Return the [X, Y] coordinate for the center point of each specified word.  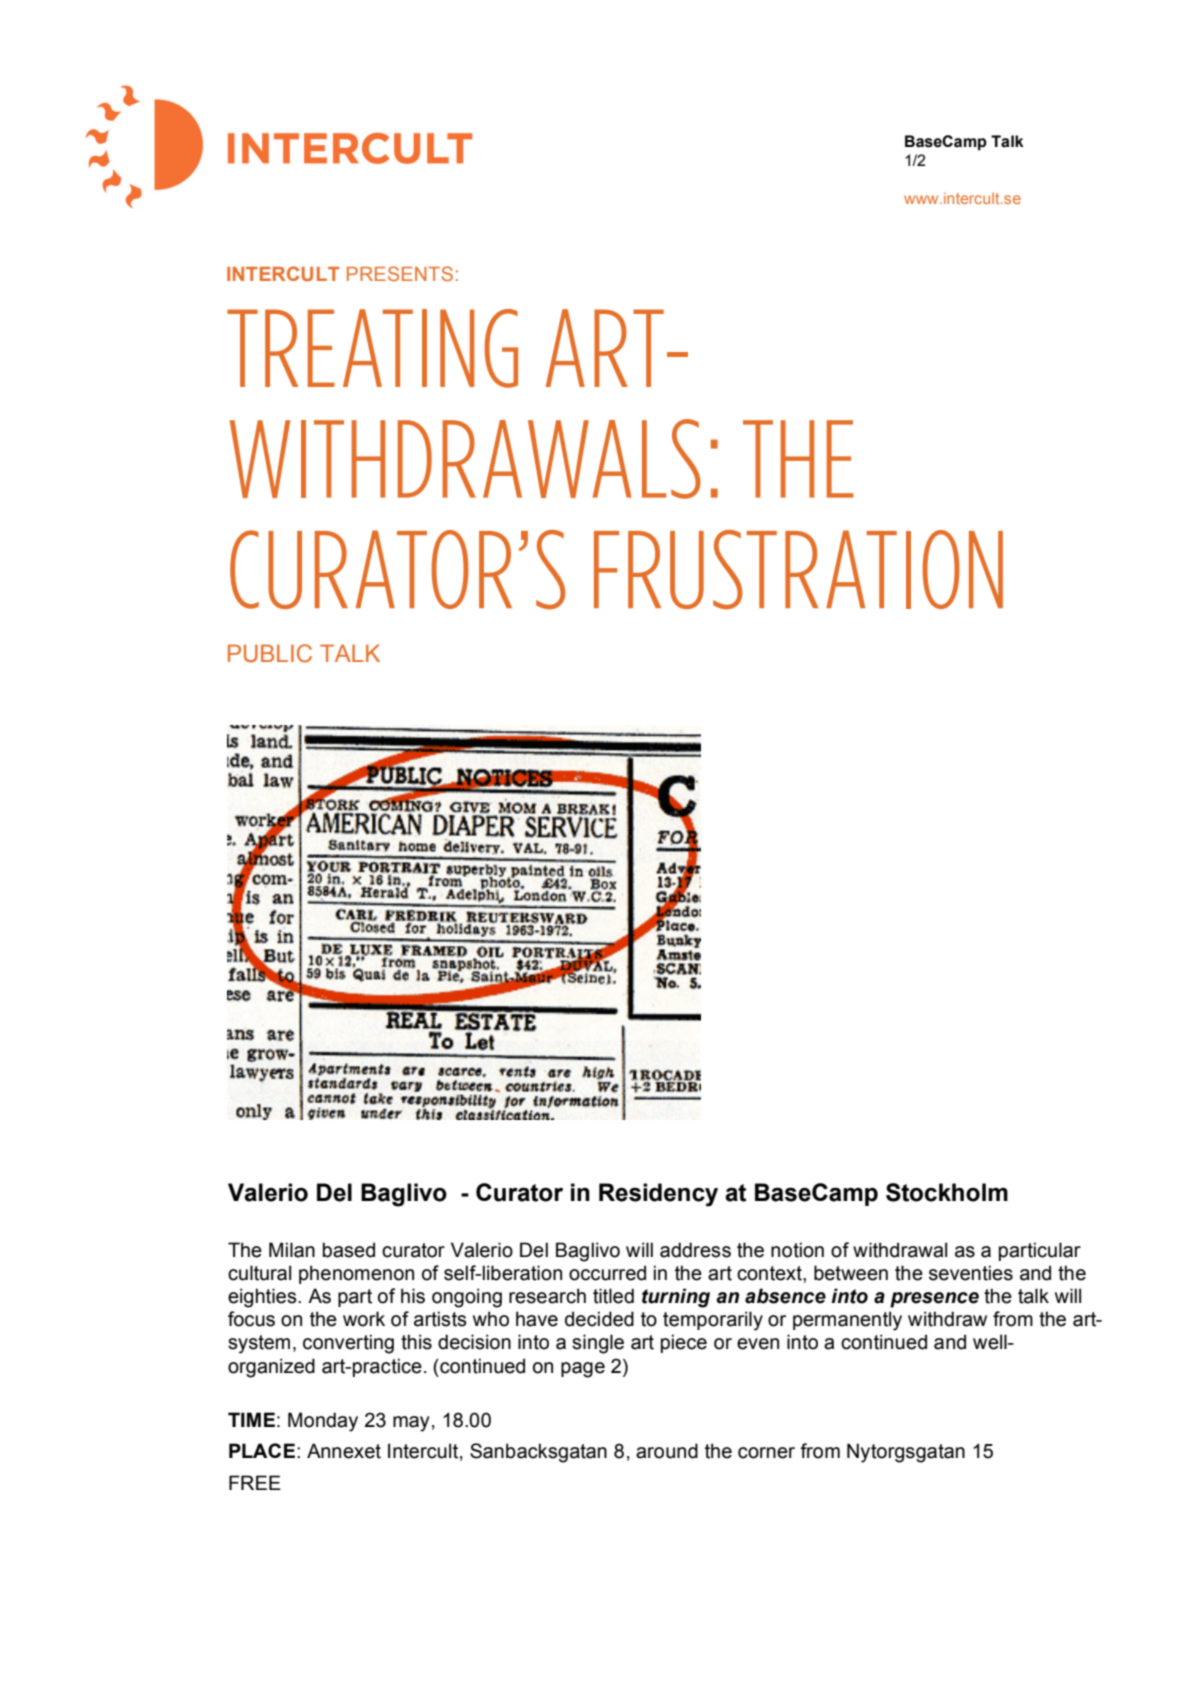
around [667, 1451]
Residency [658, 1195]
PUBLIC [270, 653]
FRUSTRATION [798, 569]
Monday [323, 1422]
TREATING [372, 348]
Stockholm [947, 1192]
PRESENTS [400, 273]
